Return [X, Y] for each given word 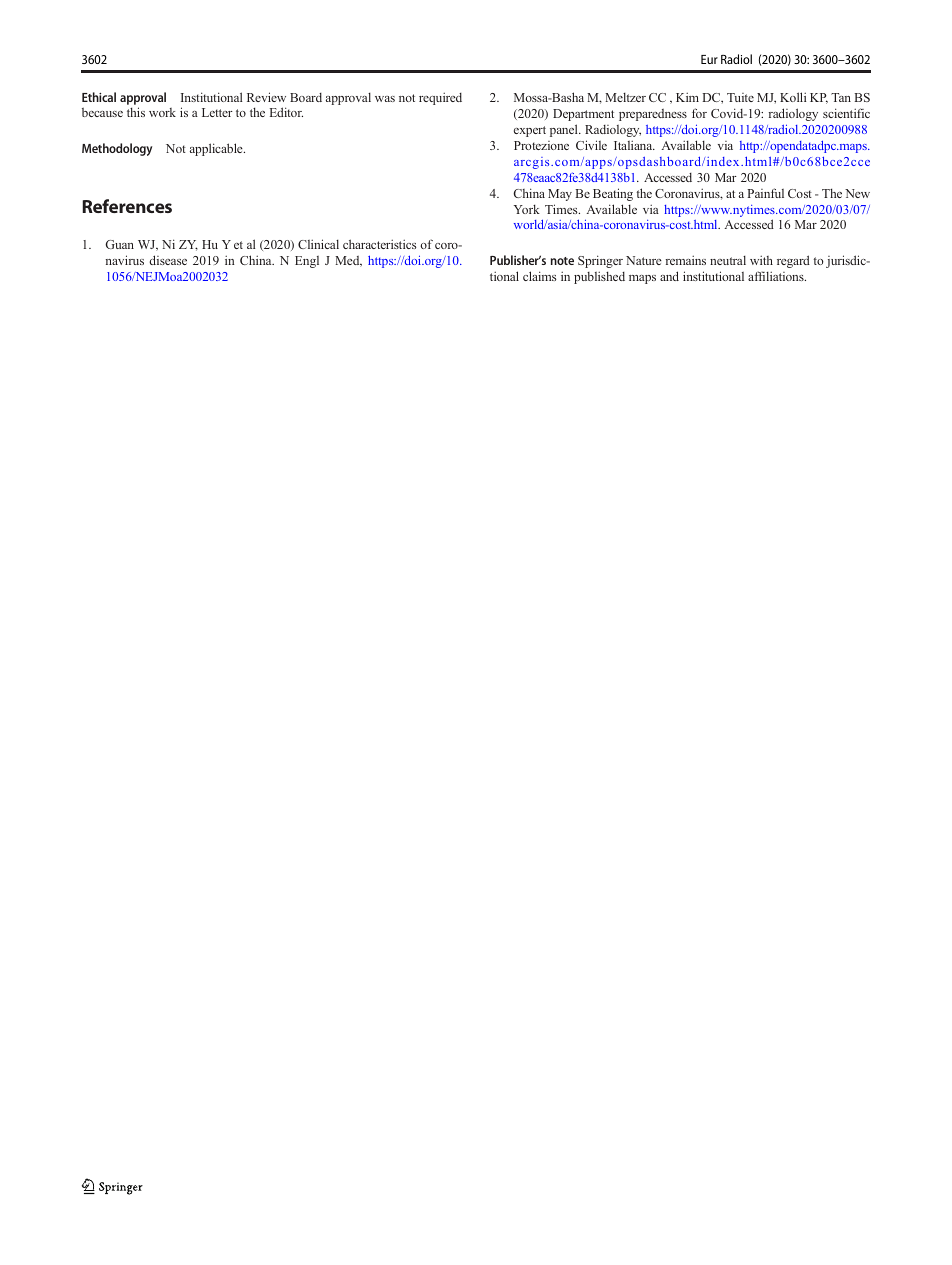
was [385, 99]
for [699, 113]
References [127, 206]
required [440, 98]
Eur [709, 59]
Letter [217, 112]
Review [266, 97]
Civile [591, 145]
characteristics [380, 244]
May [560, 195]
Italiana [634, 145]
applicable [217, 149]
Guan [119, 244]
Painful [765, 193]
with [761, 260]
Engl [307, 262]
